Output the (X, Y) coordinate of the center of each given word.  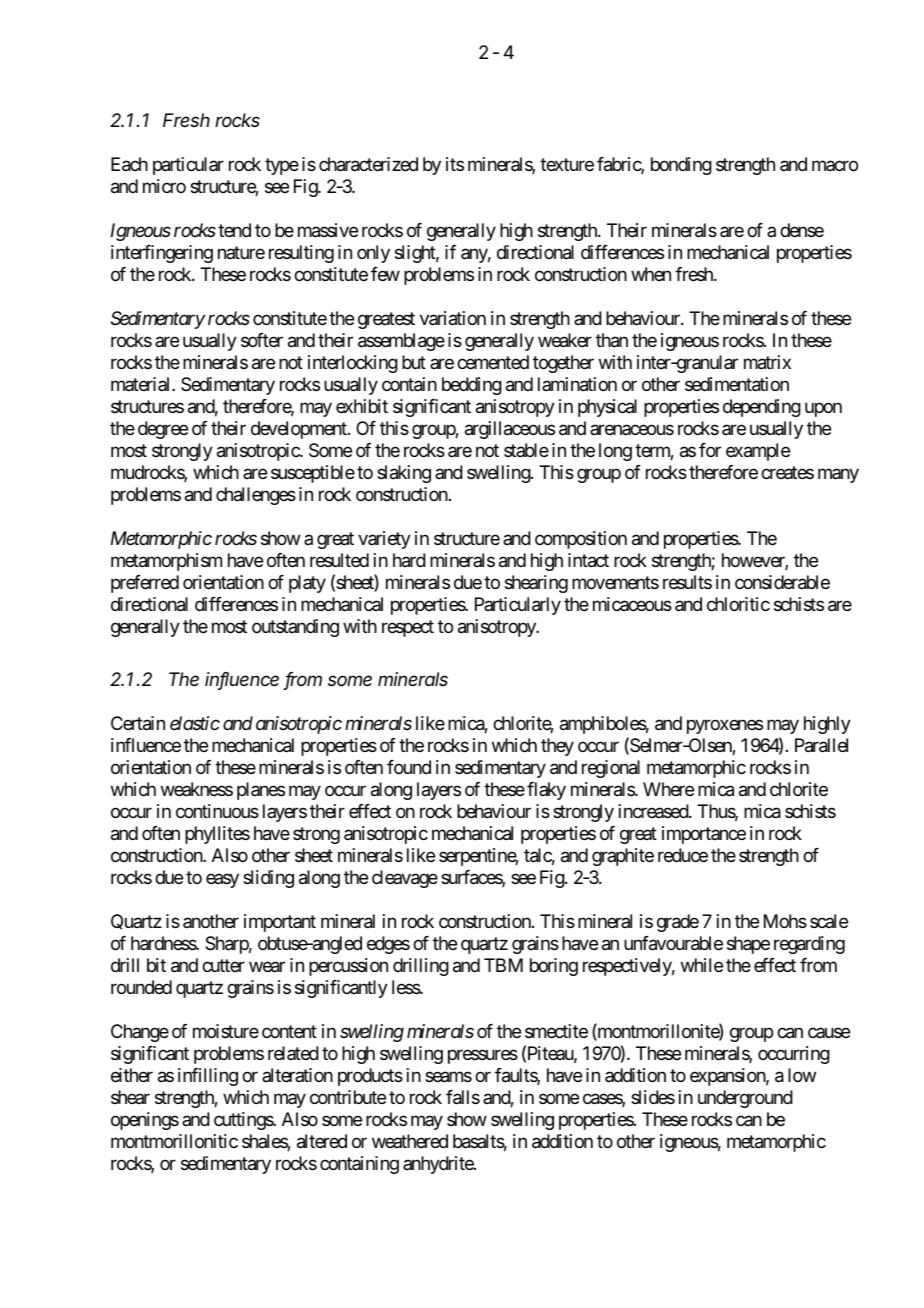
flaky (546, 791)
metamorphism (166, 562)
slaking (404, 474)
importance (704, 835)
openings (145, 1121)
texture (567, 164)
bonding (681, 166)
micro (164, 186)
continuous (217, 811)
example (758, 452)
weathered (410, 1141)
